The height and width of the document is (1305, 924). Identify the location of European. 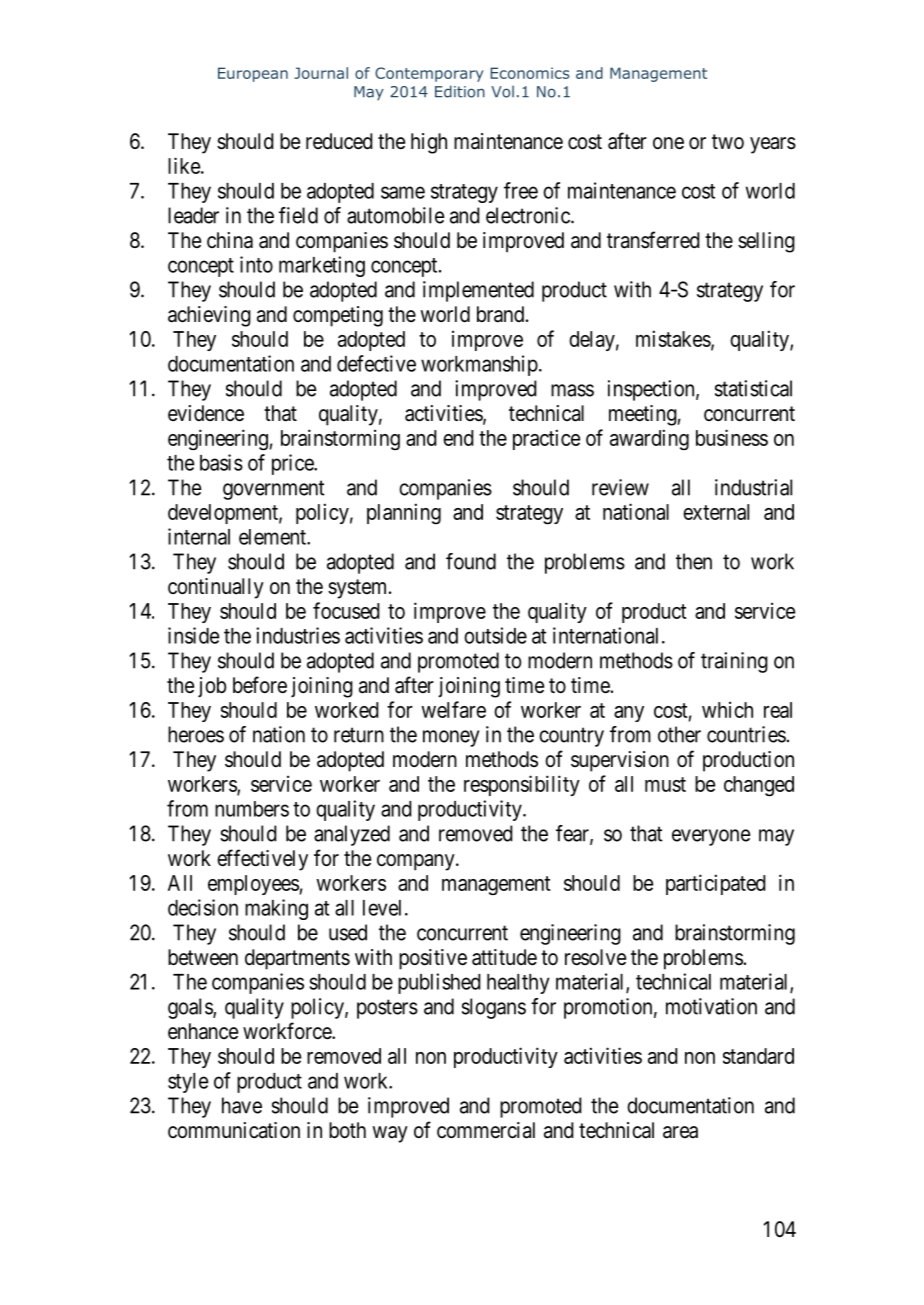
(253, 74).
